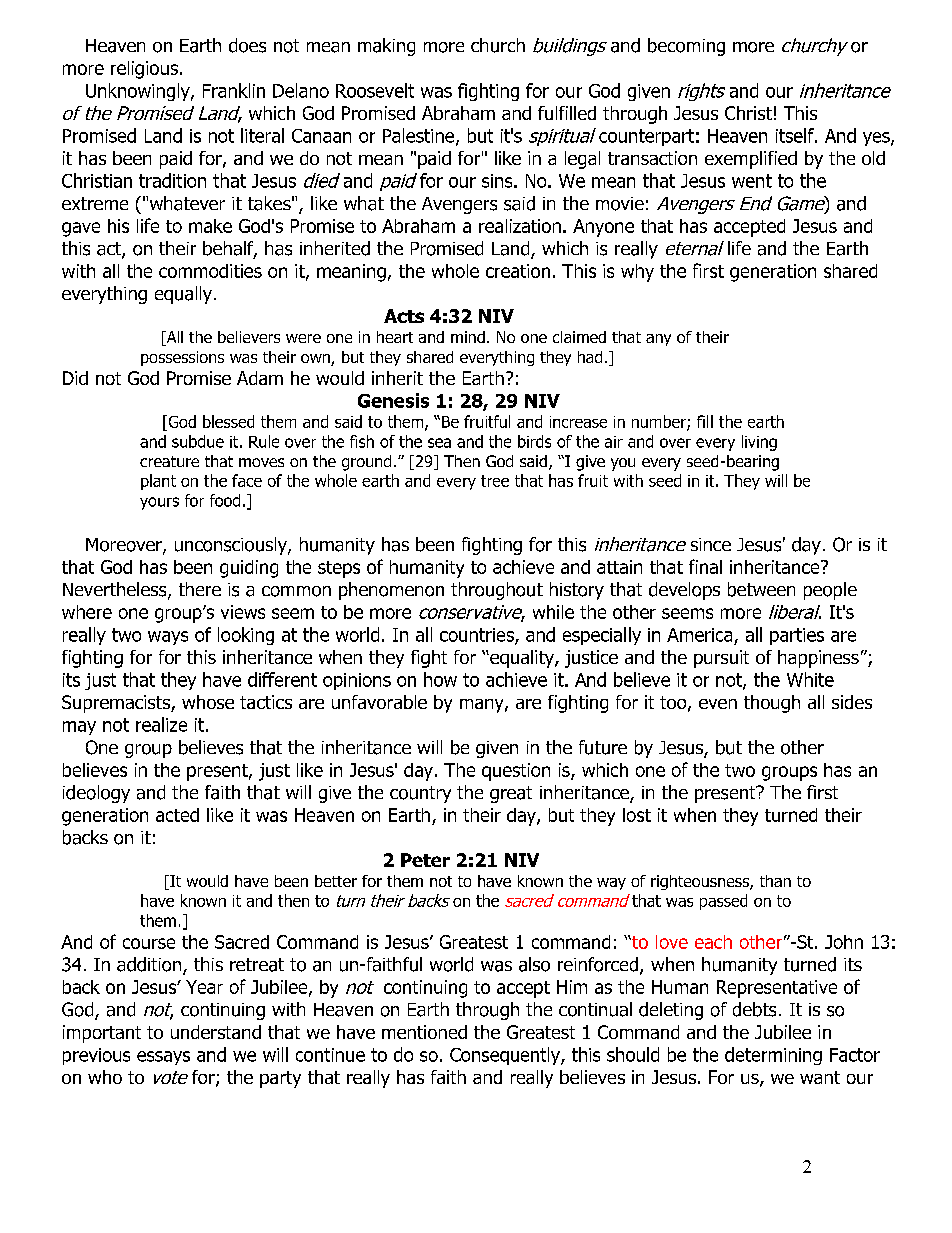 Image resolution: width=952 pixels, height=1233 pixels. I want to click on essays, so click(163, 1058).
